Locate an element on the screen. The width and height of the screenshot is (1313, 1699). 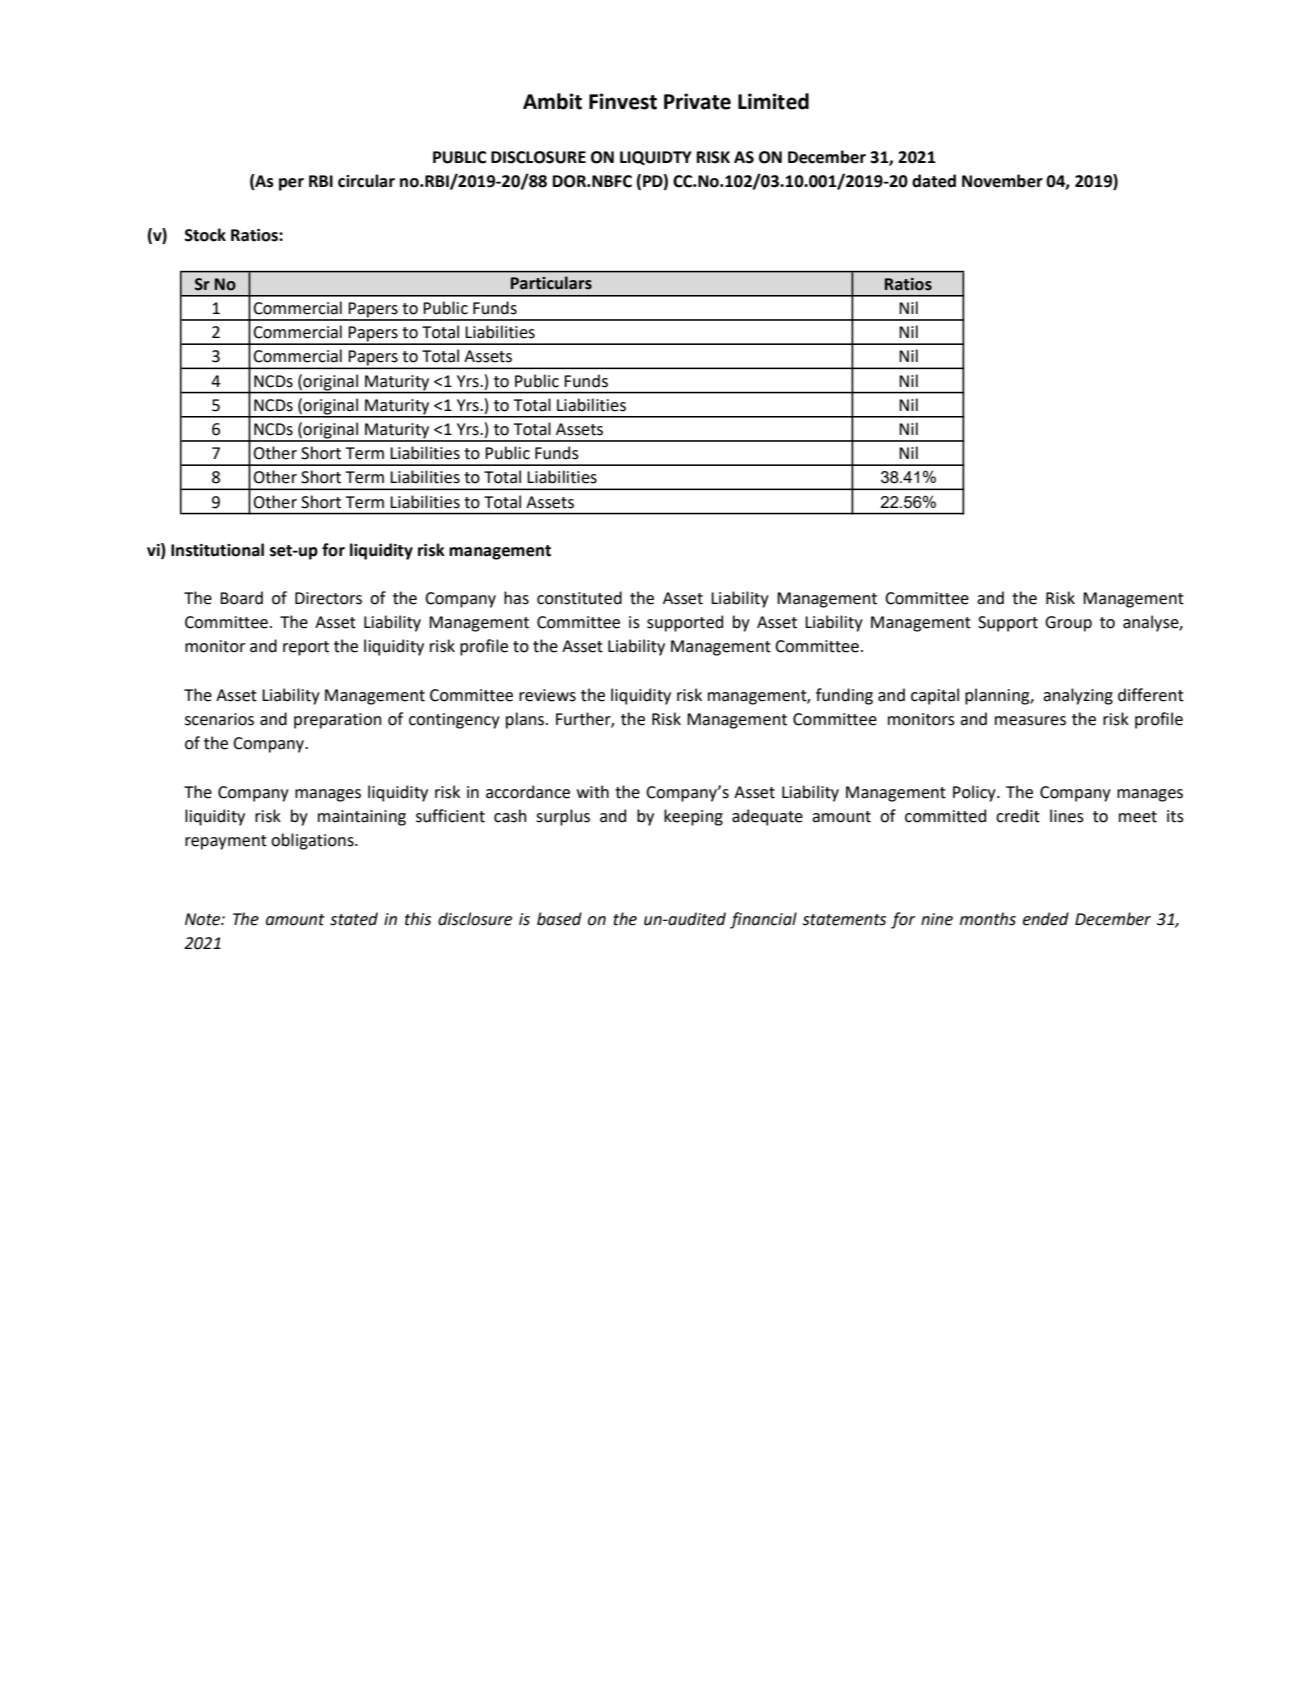
Particulars is located at coordinates (551, 283).
